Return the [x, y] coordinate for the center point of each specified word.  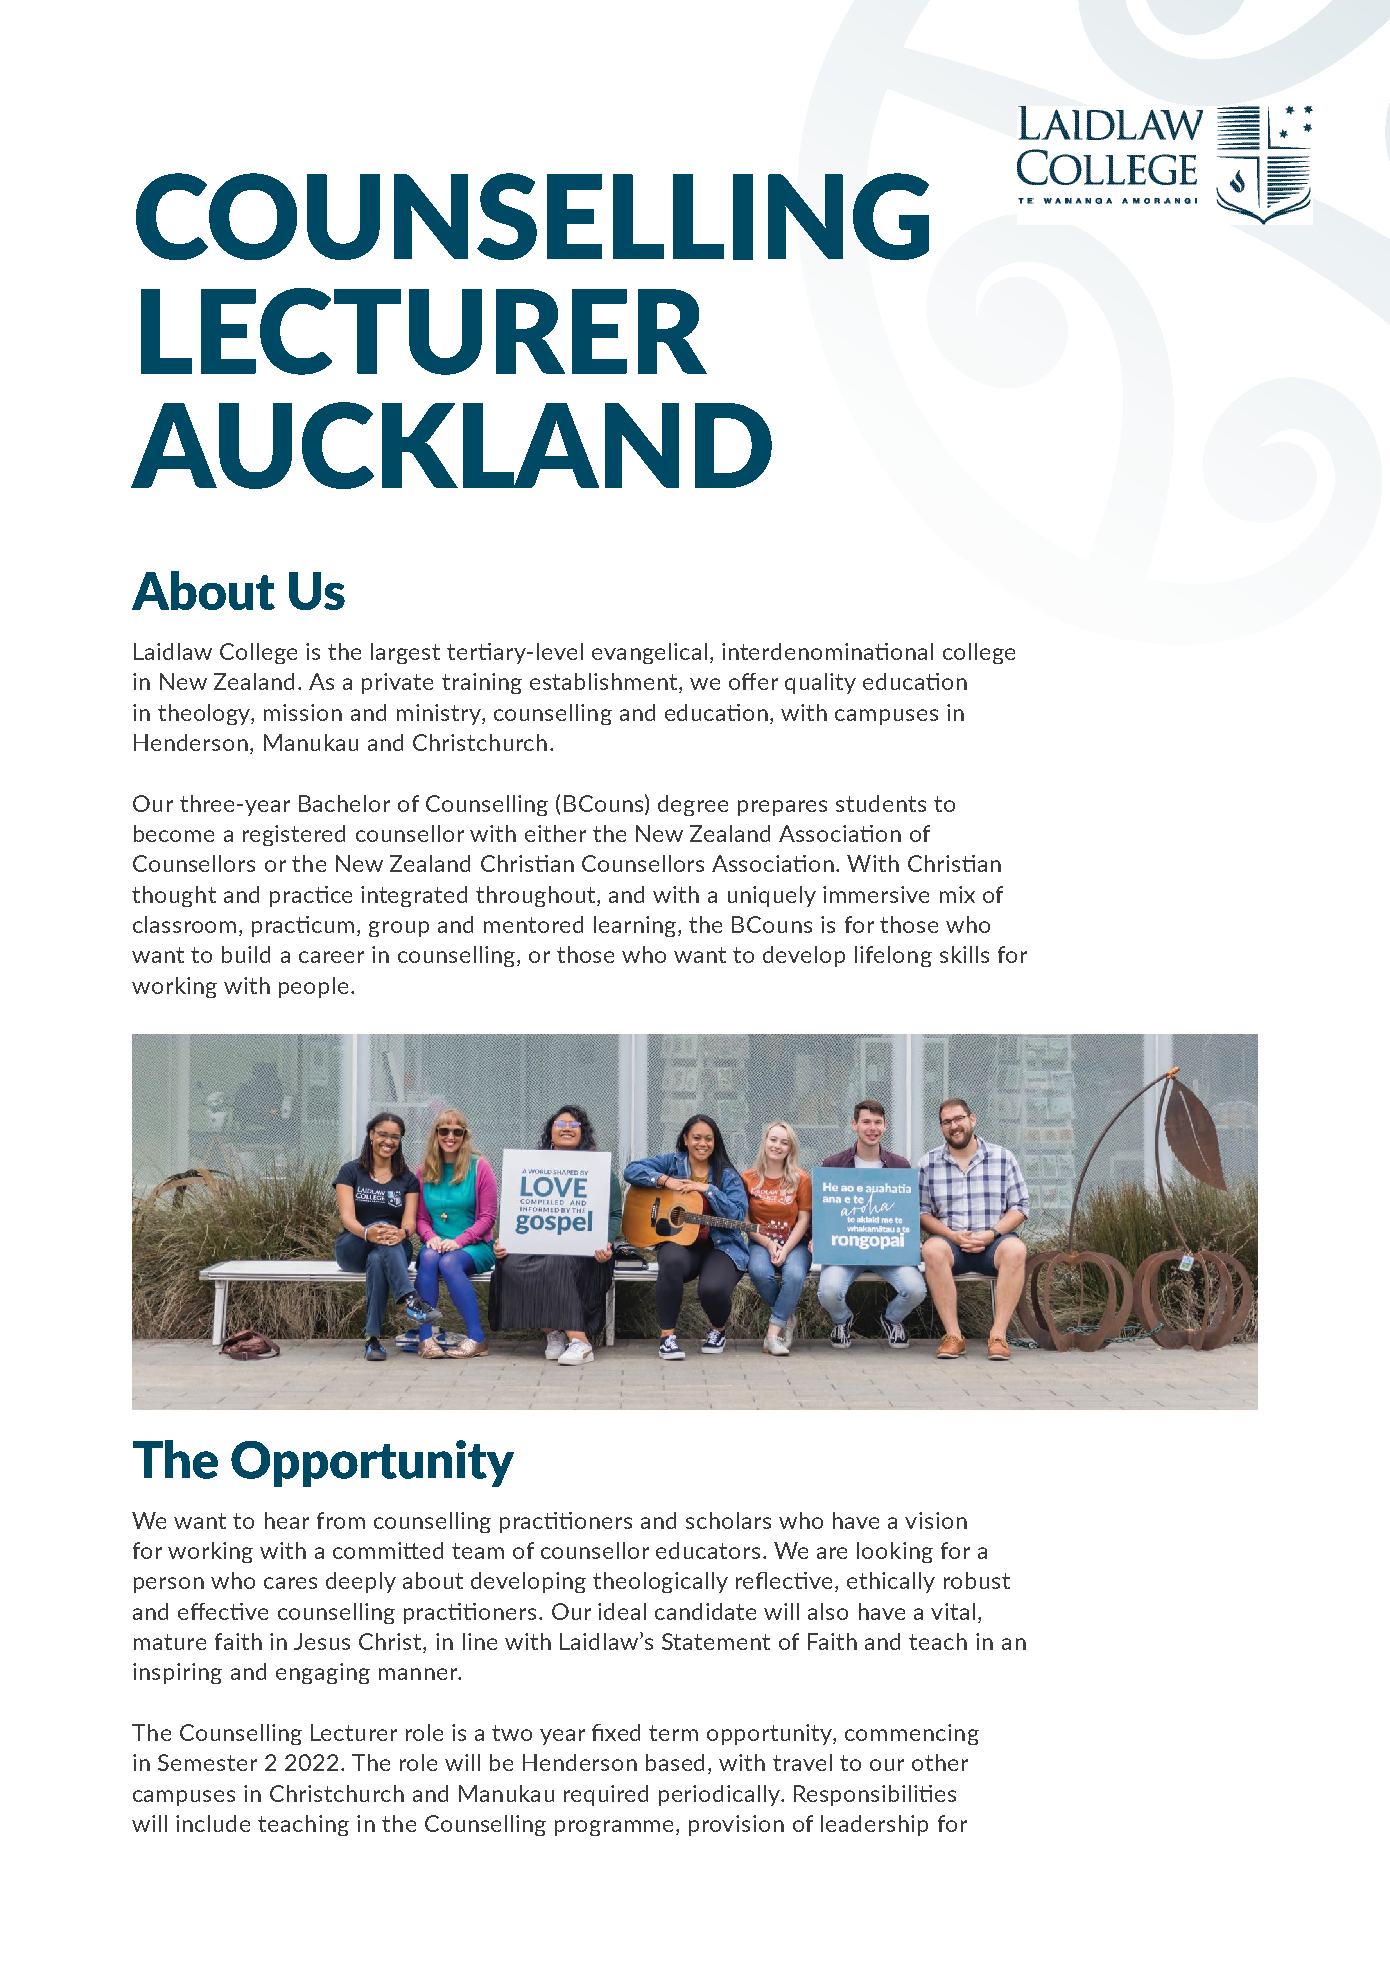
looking [895, 1552]
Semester [207, 1762]
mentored [533, 924]
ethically [891, 1582]
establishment [605, 683]
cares [290, 1583]
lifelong [893, 956]
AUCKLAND [451, 445]
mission [303, 712]
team [478, 1551]
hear [287, 1520]
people [313, 987]
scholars [728, 1520]
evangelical [649, 653]
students [881, 803]
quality [820, 683]
